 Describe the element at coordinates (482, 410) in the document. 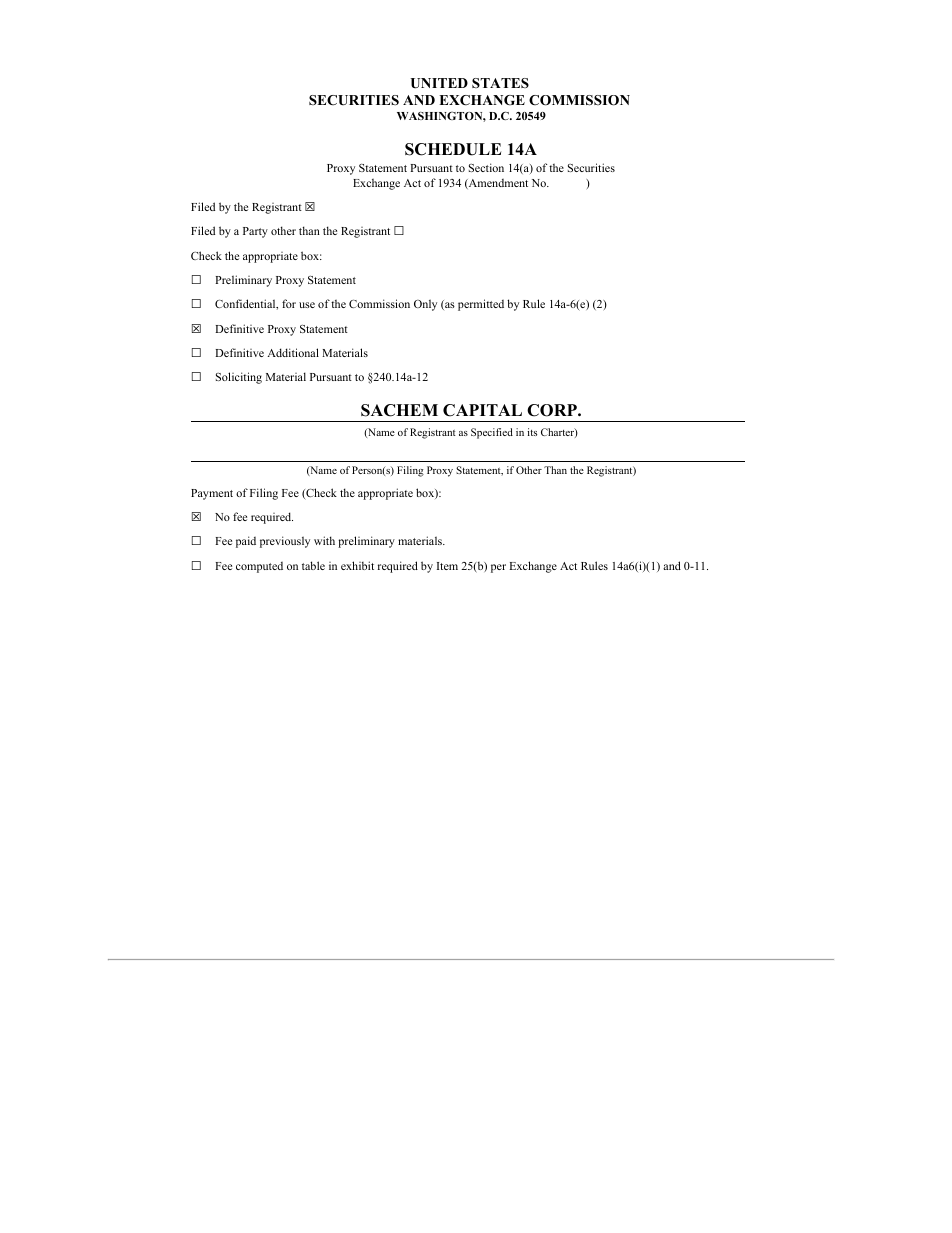

I see `CAPITAL` at that location.
